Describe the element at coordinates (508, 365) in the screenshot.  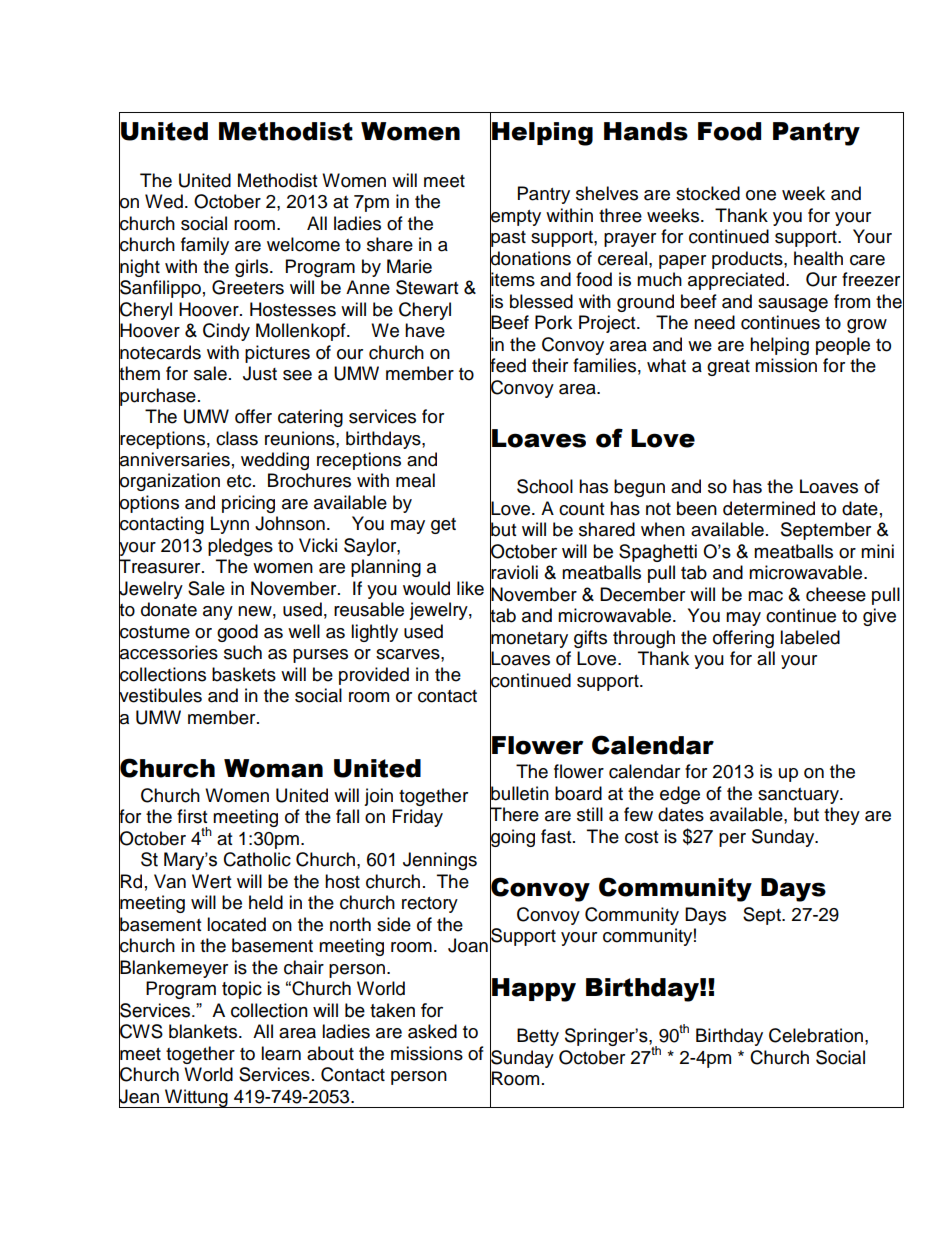
I see `feed` at that location.
